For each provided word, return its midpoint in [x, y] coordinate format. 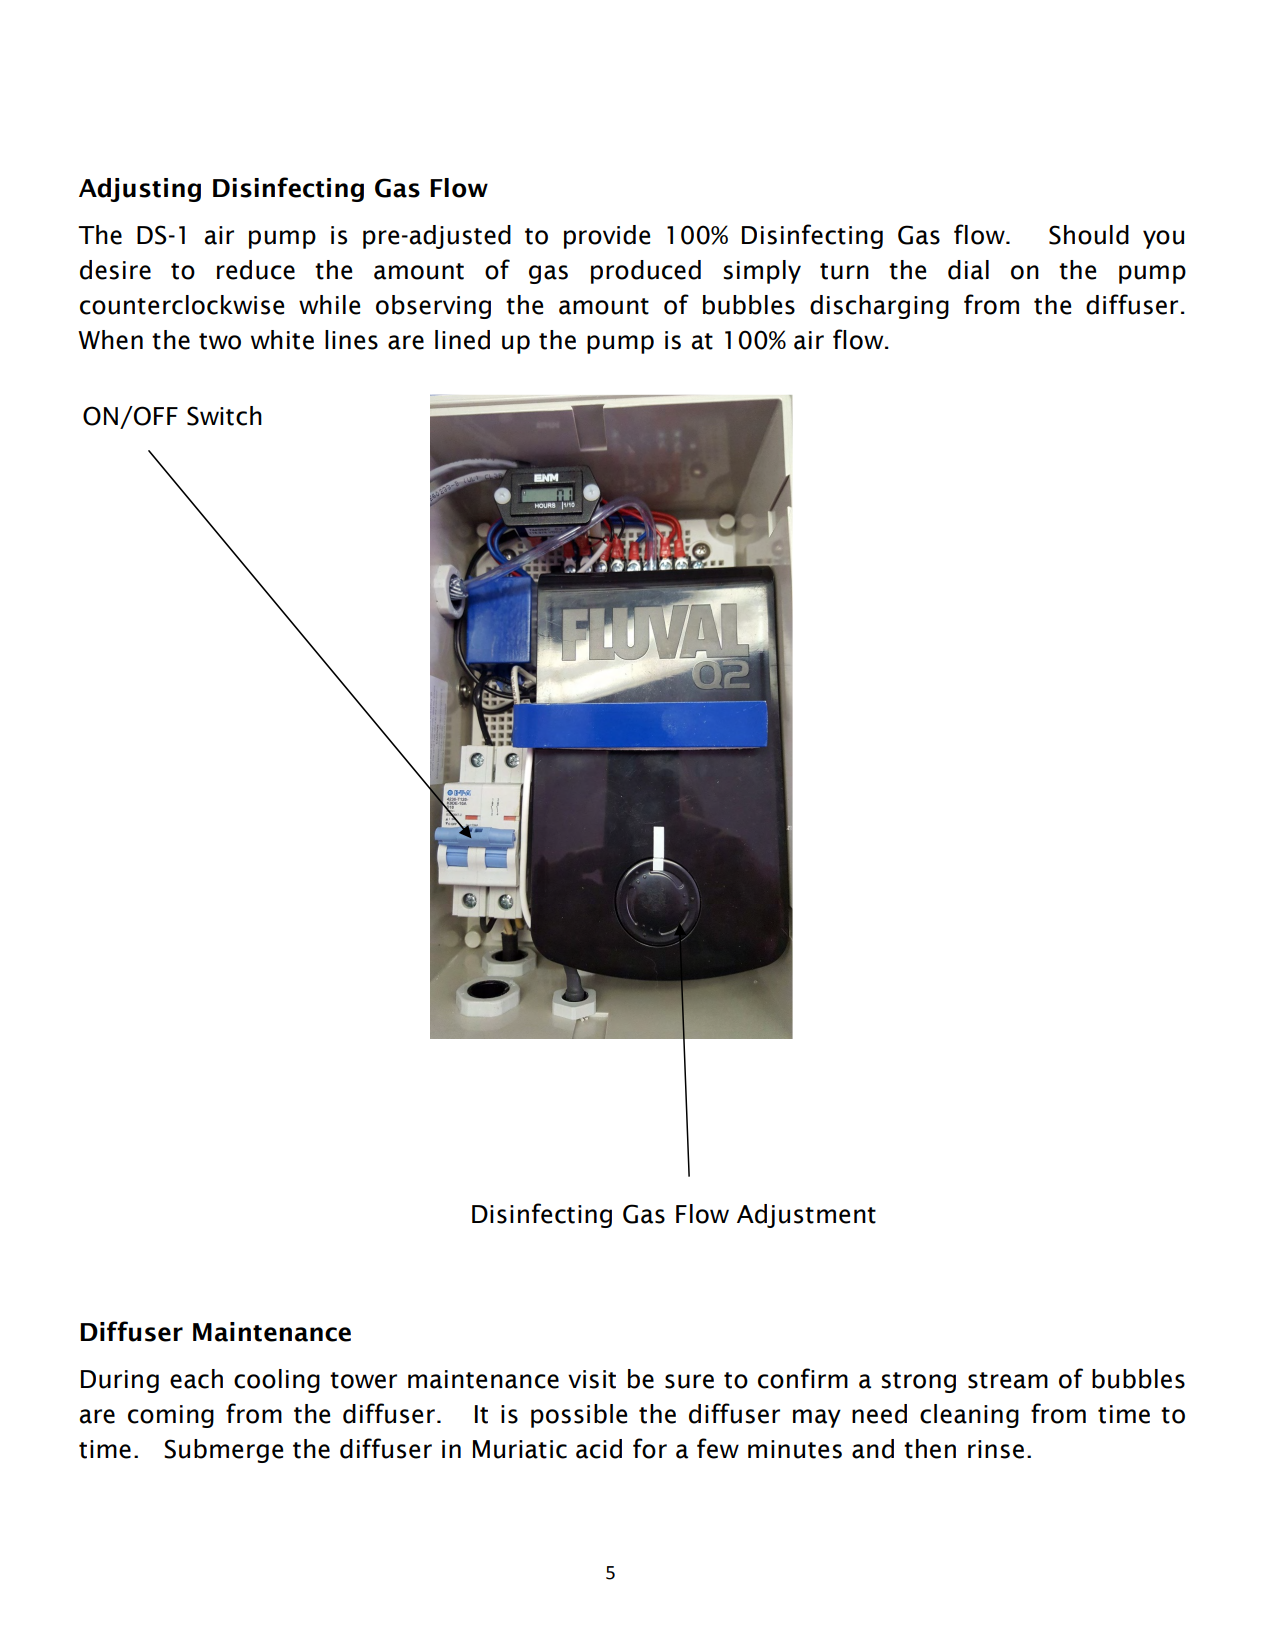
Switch [224, 416]
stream [1008, 1380]
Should [1089, 235]
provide [607, 237]
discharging [879, 307]
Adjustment [806, 1216]
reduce [256, 270]
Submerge [223, 1451]
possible [579, 1416]
